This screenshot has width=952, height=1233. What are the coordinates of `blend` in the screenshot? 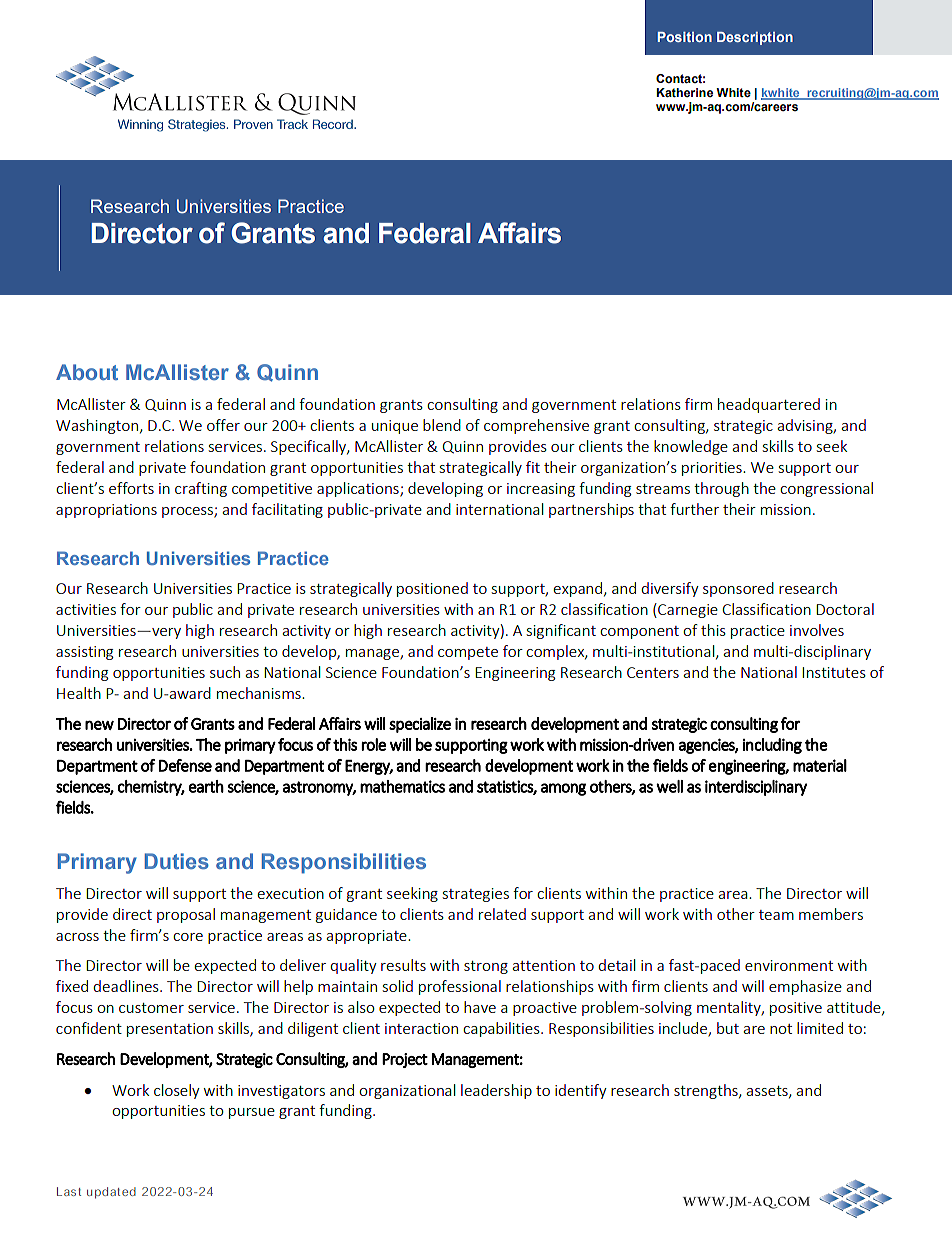 It's located at (442, 425).
